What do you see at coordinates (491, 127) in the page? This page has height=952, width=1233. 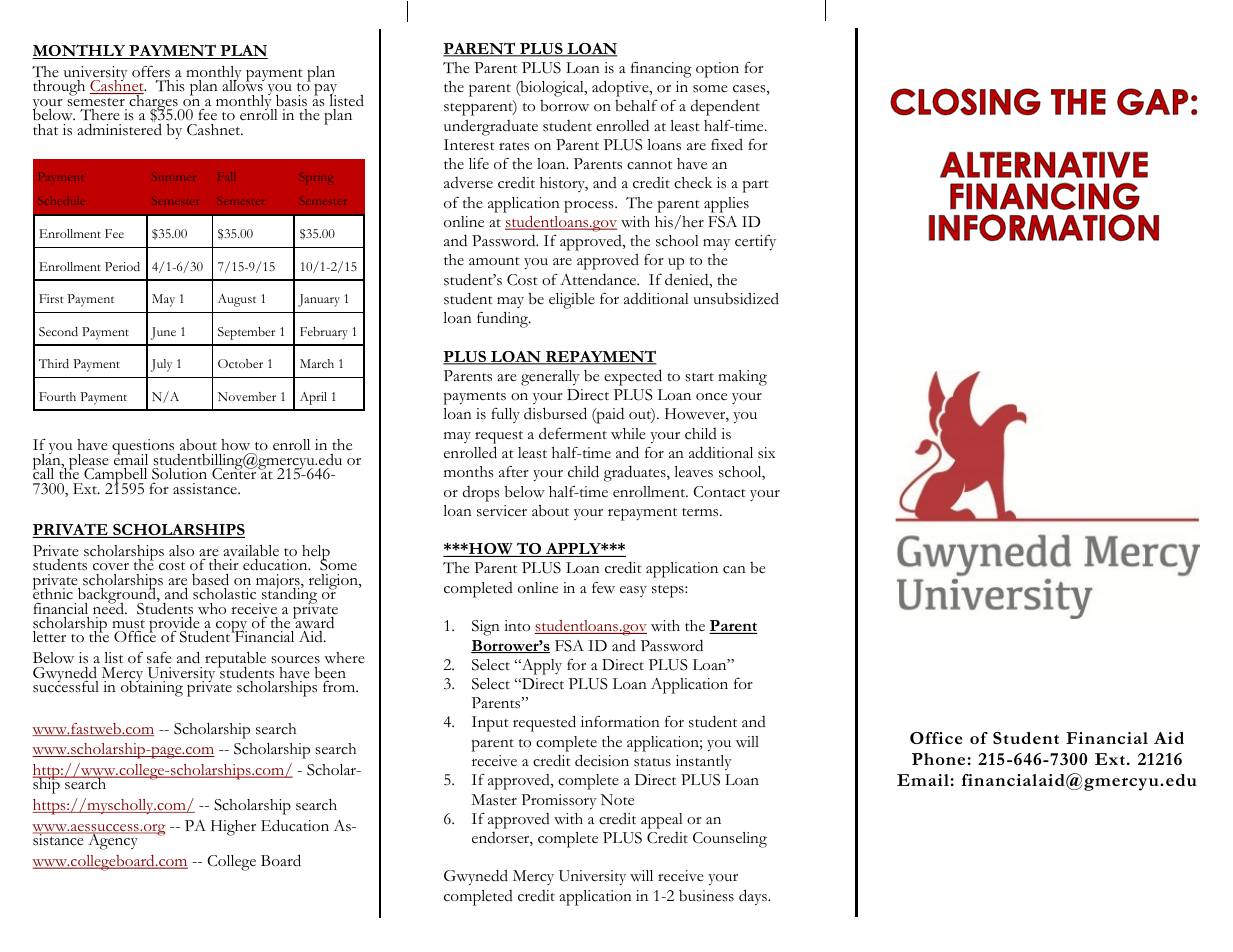 I see `undergraduate` at bounding box center [491, 127].
